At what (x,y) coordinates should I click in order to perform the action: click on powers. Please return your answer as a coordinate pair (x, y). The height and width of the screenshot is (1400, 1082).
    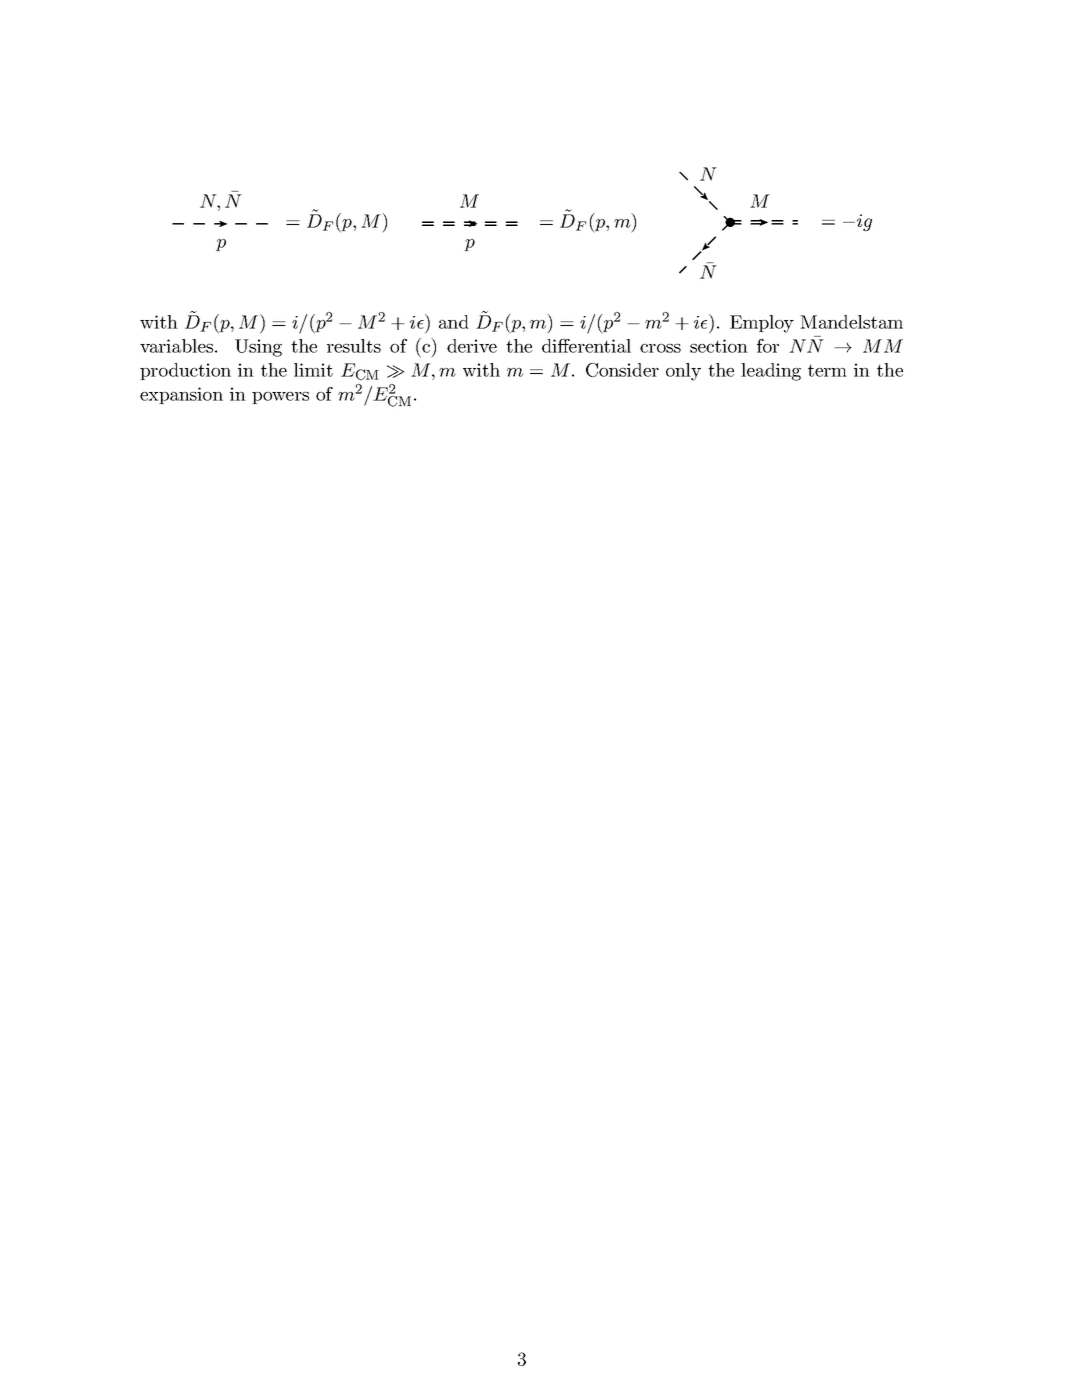
    Looking at the image, I should click on (280, 398).
